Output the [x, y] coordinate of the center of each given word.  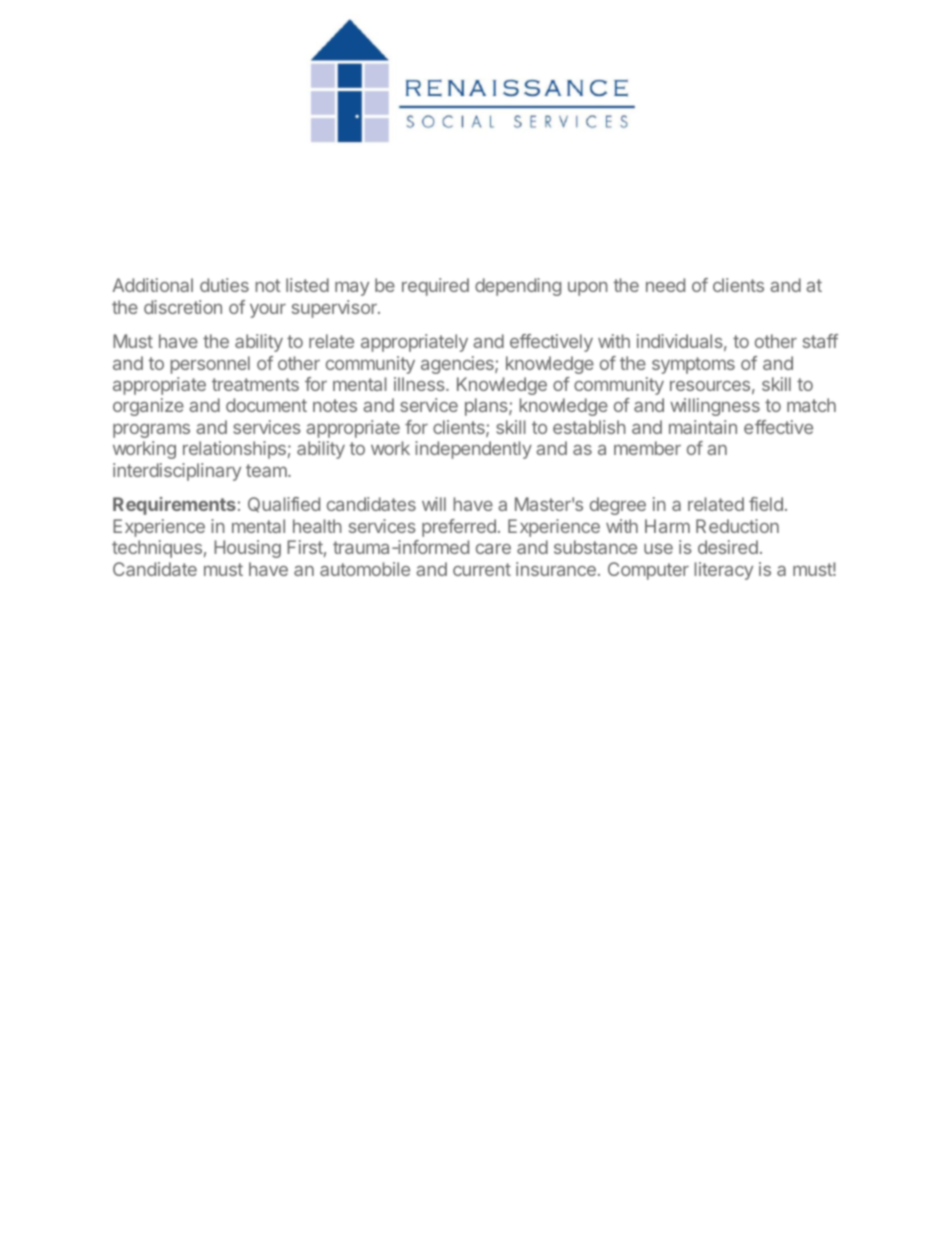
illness [420, 384]
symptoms [693, 365]
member [647, 448]
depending [518, 287]
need [665, 285]
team [267, 470]
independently [473, 450]
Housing [247, 549]
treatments [255, 384]
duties [224, 285]
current [482, 569]
